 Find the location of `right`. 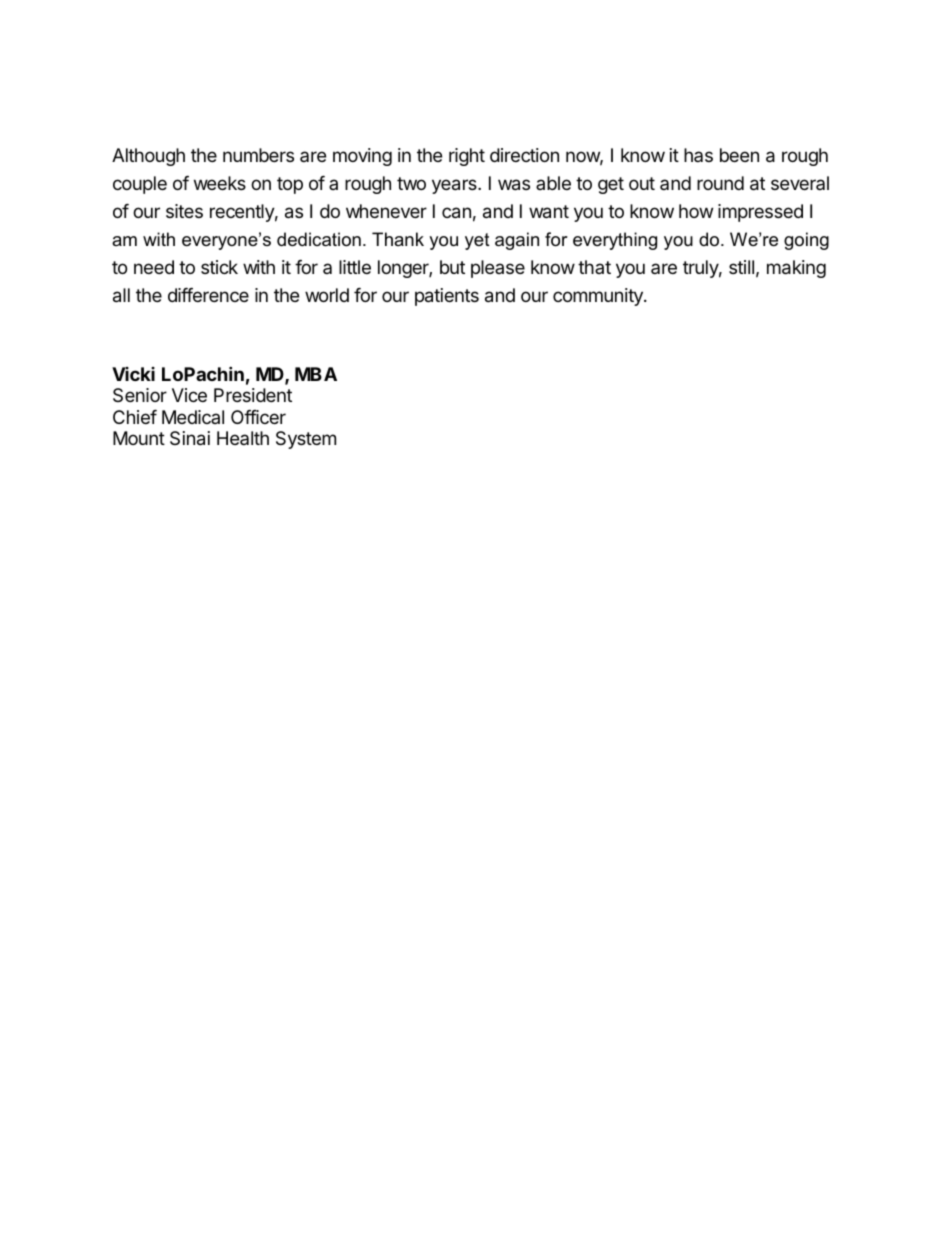

right is located at coordinates (467, 157).
